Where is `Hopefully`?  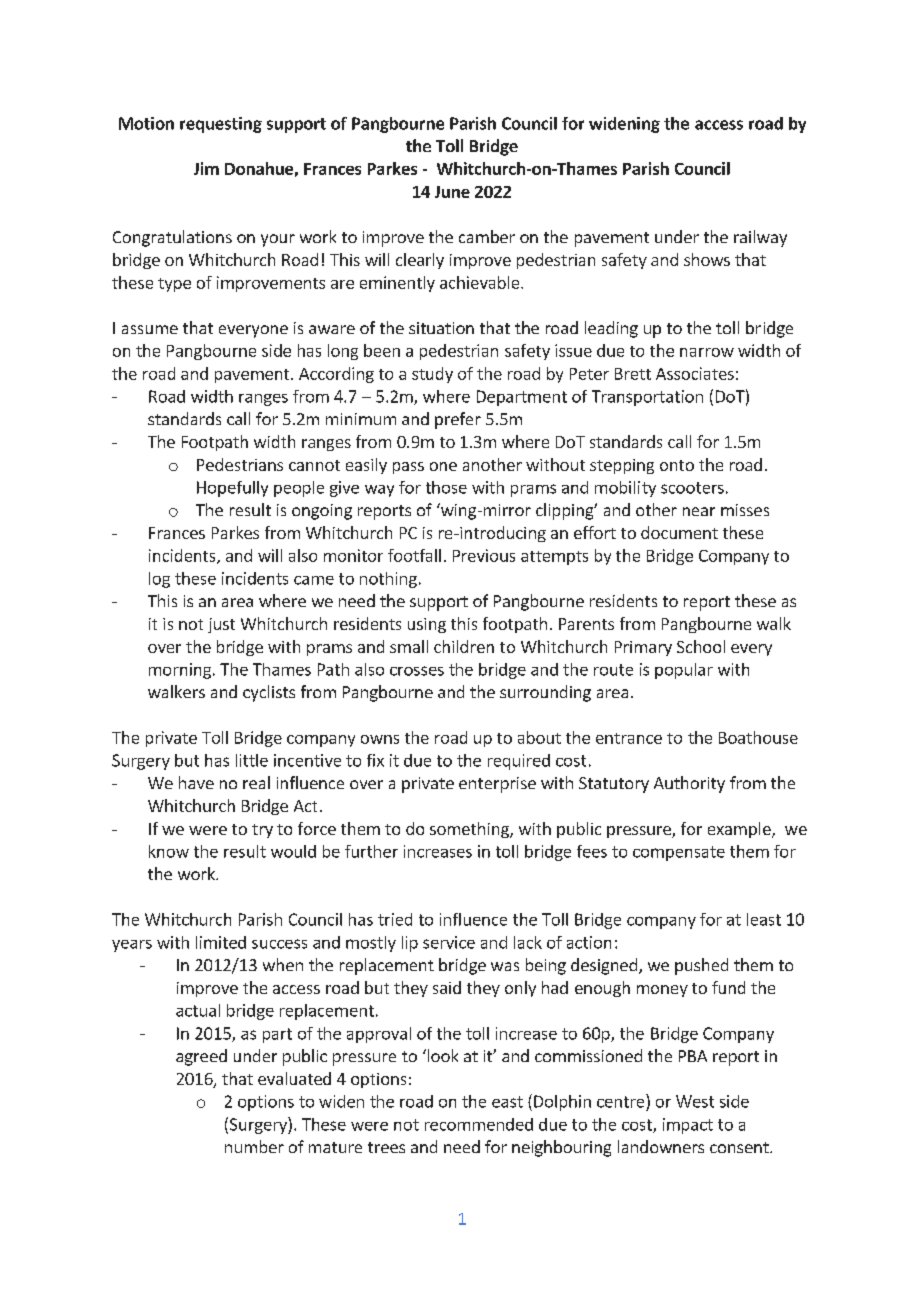 Hopefully is located at coordinates (232, 489).
